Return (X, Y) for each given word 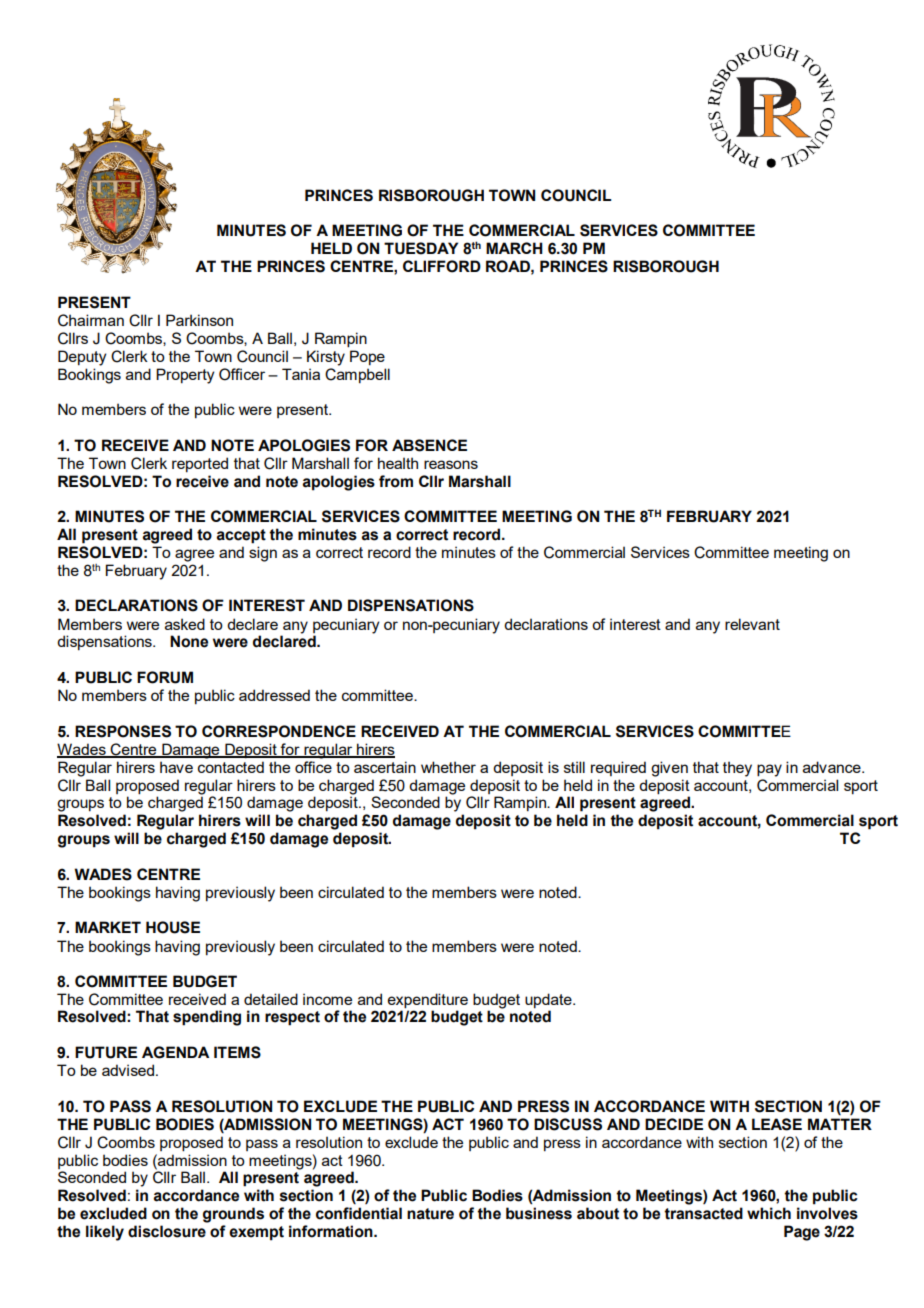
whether (448, 767)
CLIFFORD (442, 266)
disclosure (167, 1231)
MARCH (514, 248)
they (737, 769)
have (176, 767)
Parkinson (199, 320)
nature (430, 1214)
